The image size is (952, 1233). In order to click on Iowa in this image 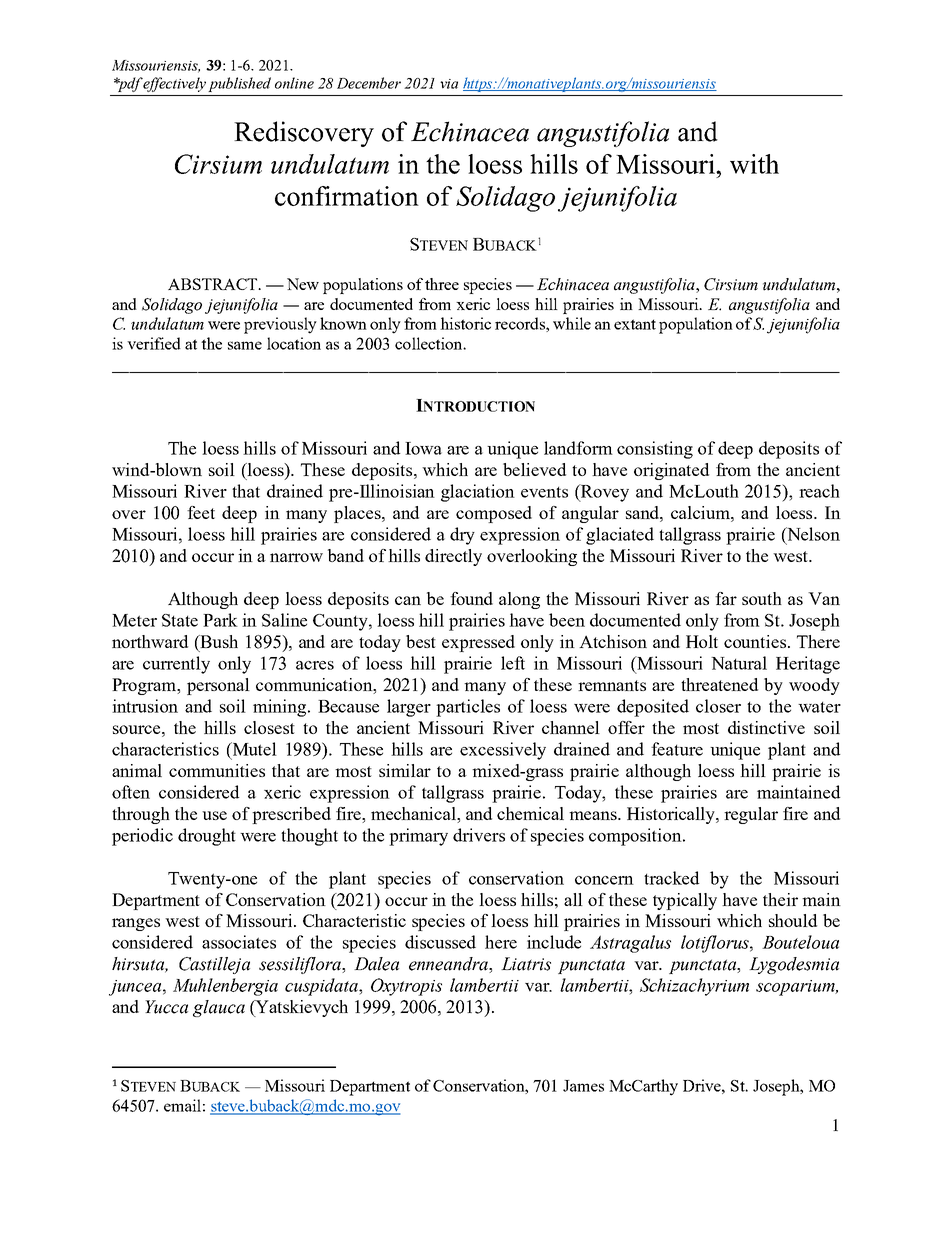, I will do `click(423, 448)`.
